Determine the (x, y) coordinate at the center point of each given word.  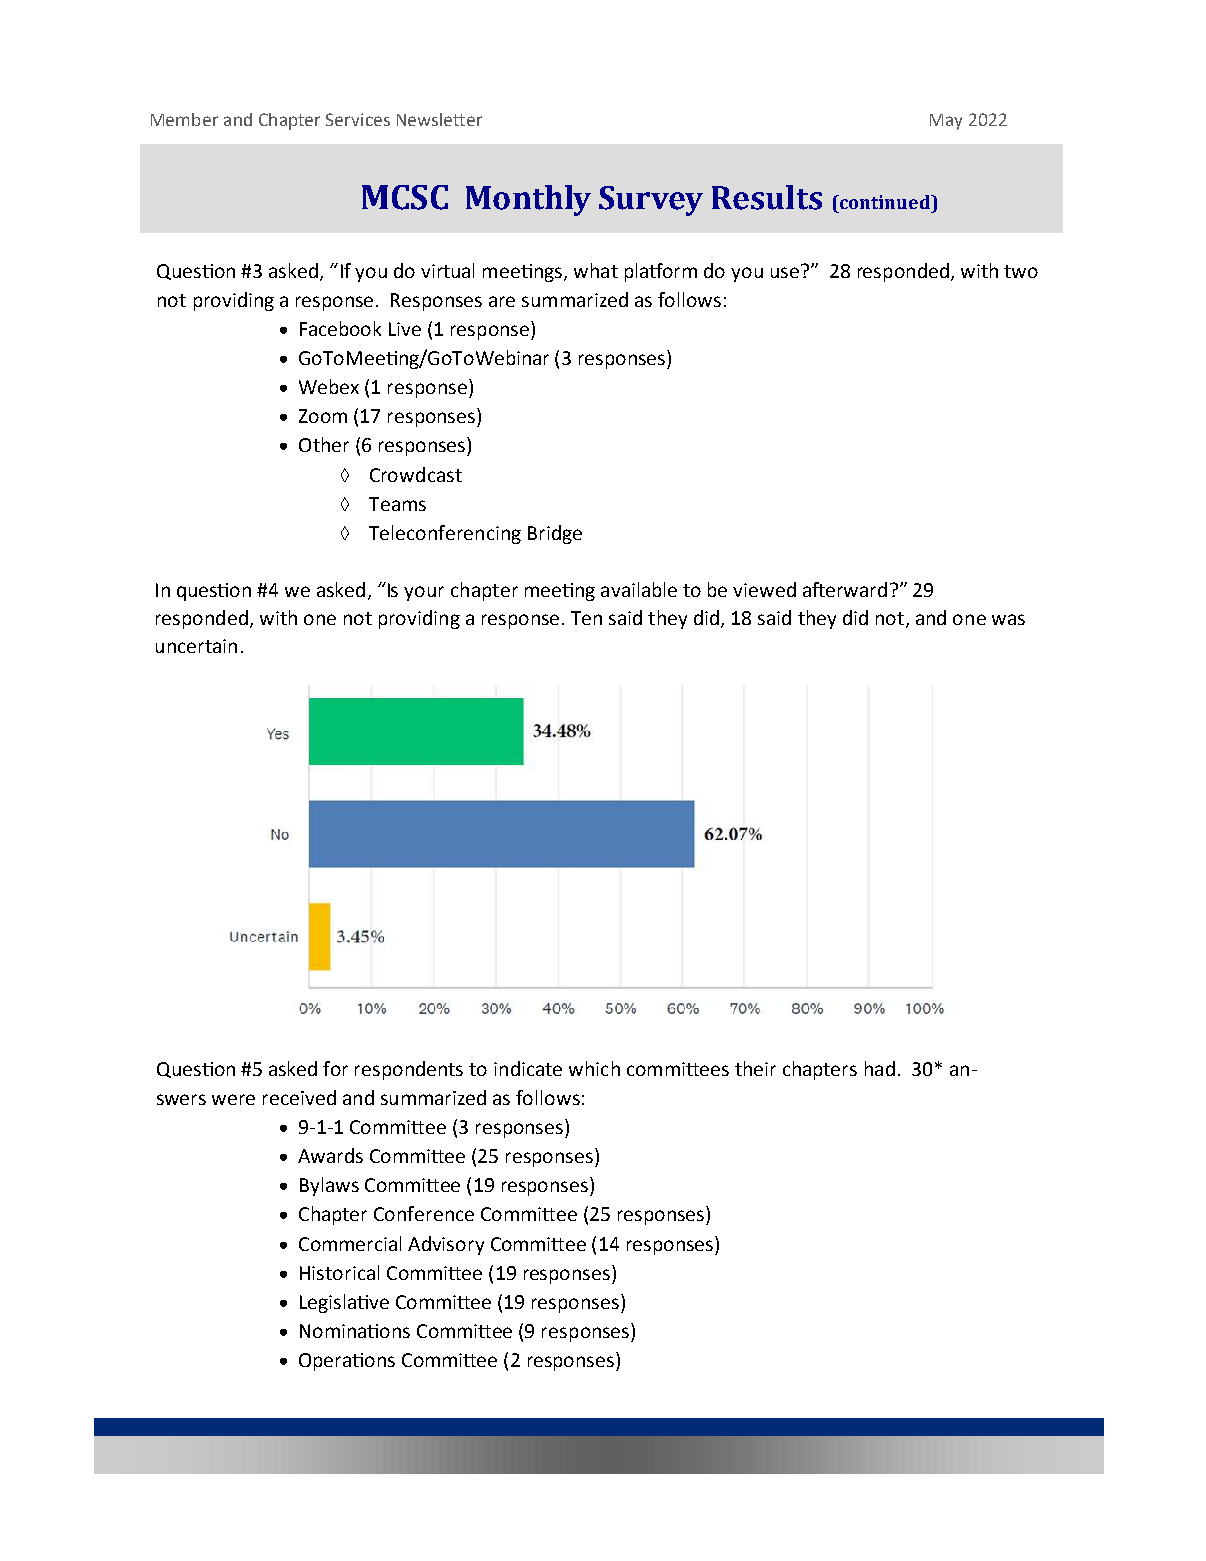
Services (358, 119)
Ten (586, 618)
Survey (651, 201)
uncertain (196, 646)
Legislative (344, 1303)
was (1008, 619)
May (946, 122)
